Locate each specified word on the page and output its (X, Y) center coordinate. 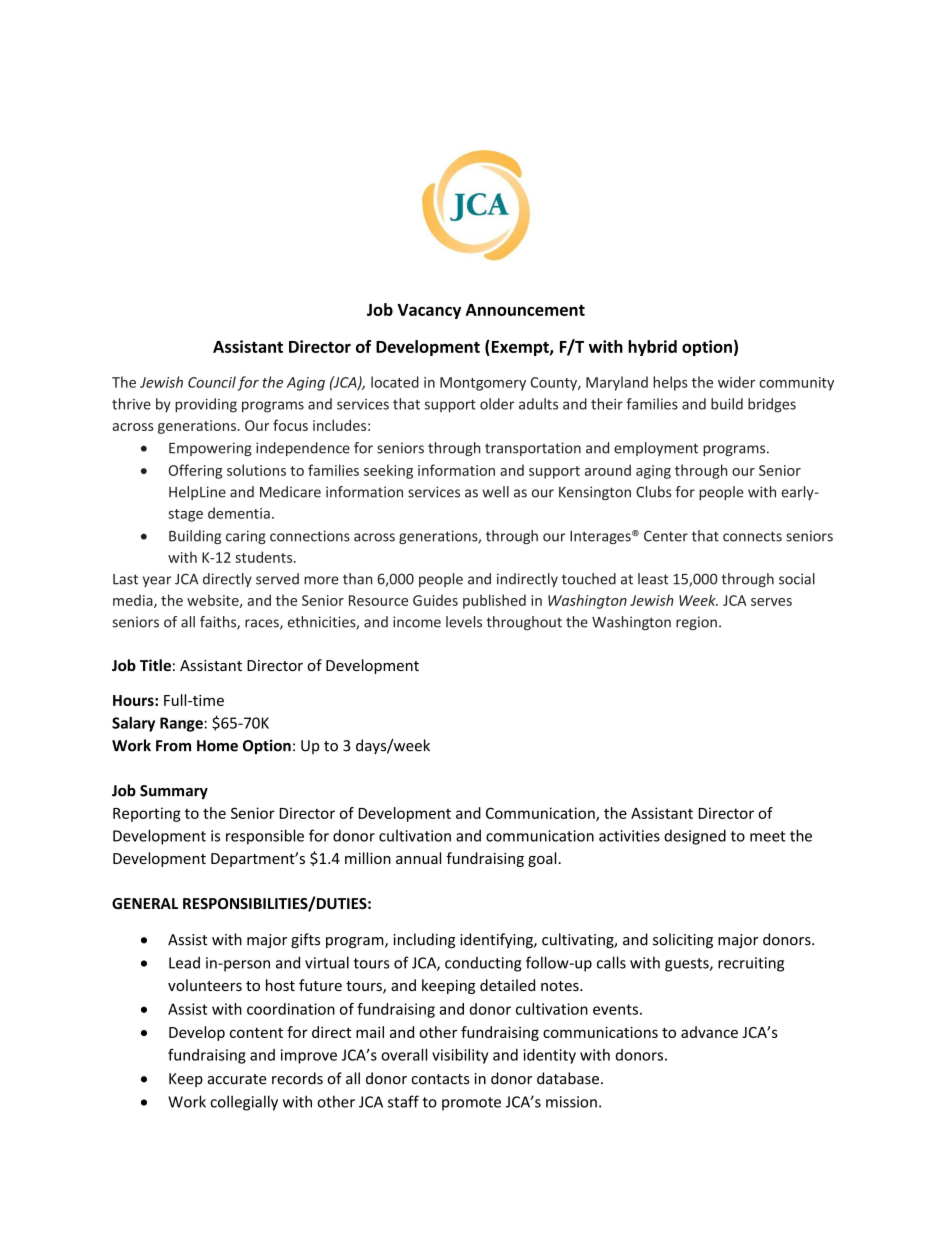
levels (464, 622)
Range (181, 724)
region (696, 623)
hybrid (652, 348)
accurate (237, 1079)
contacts (440, 1079)
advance (709, 1032)
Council (212, 382)
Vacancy (429, 311)
